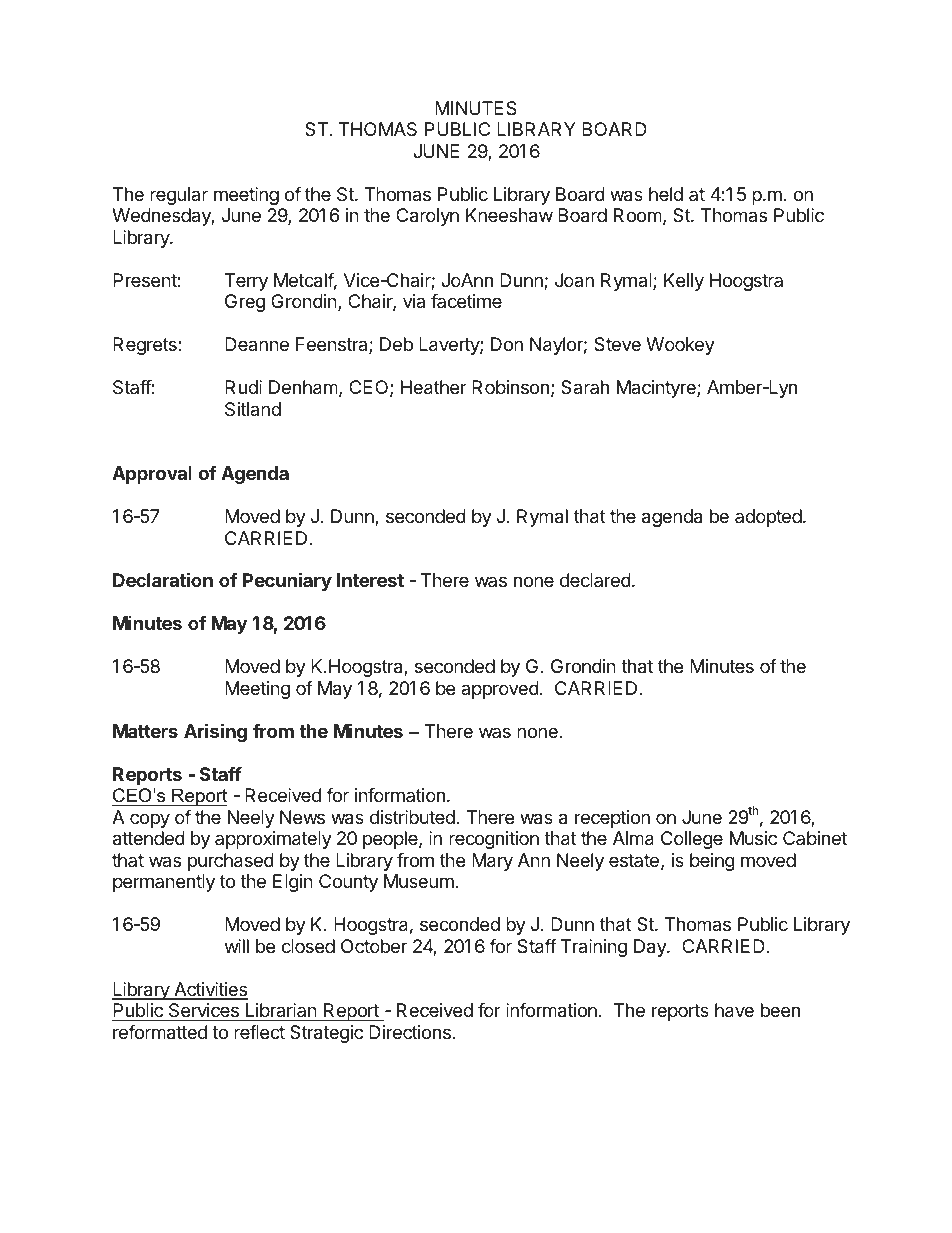 The image size is (952, 1233). I want to click on Arising, so click(215, 732).
